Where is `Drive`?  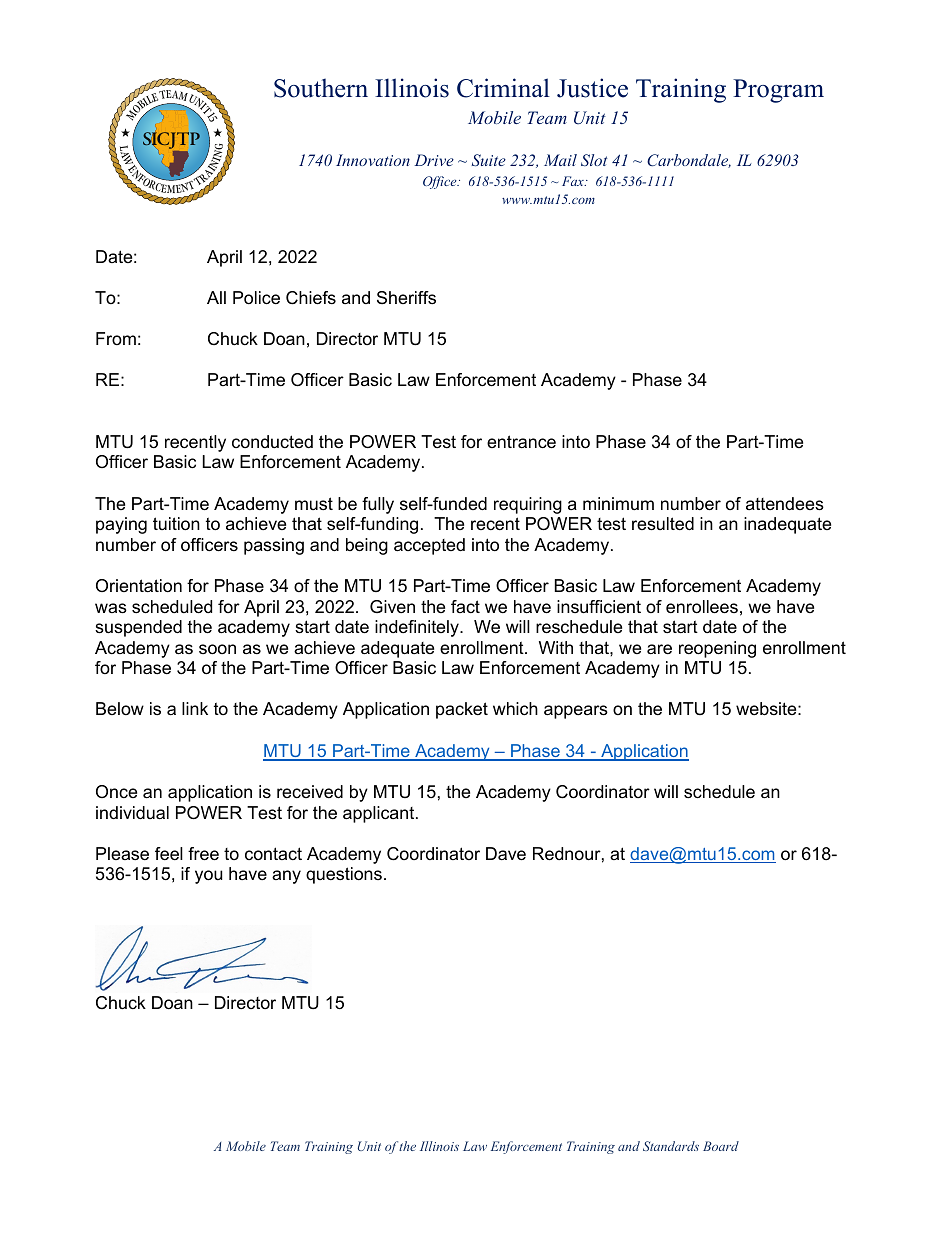 Drive is located at coordinates (434, 160).
